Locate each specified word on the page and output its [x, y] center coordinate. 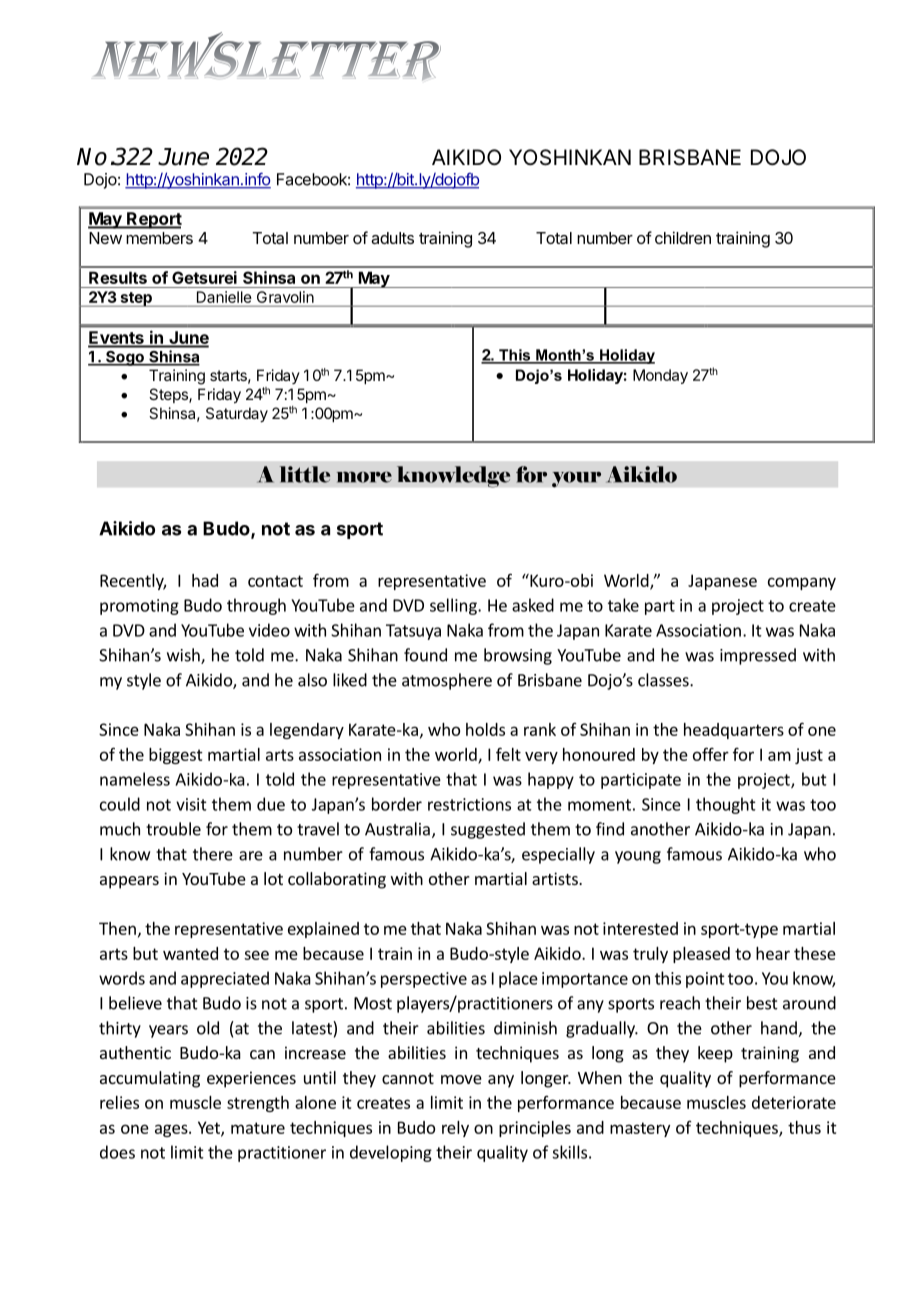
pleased [701, 955]
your [576, 479]
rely [455, 1129]
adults [392, 238]
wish [184, 656]
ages [172, 1130]
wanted [190, 953]
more [364, 477]
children [683, 237]
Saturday [237, 414]
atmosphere [447, 681]
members [159, 238]
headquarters [734, 731]
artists [556, 878]
